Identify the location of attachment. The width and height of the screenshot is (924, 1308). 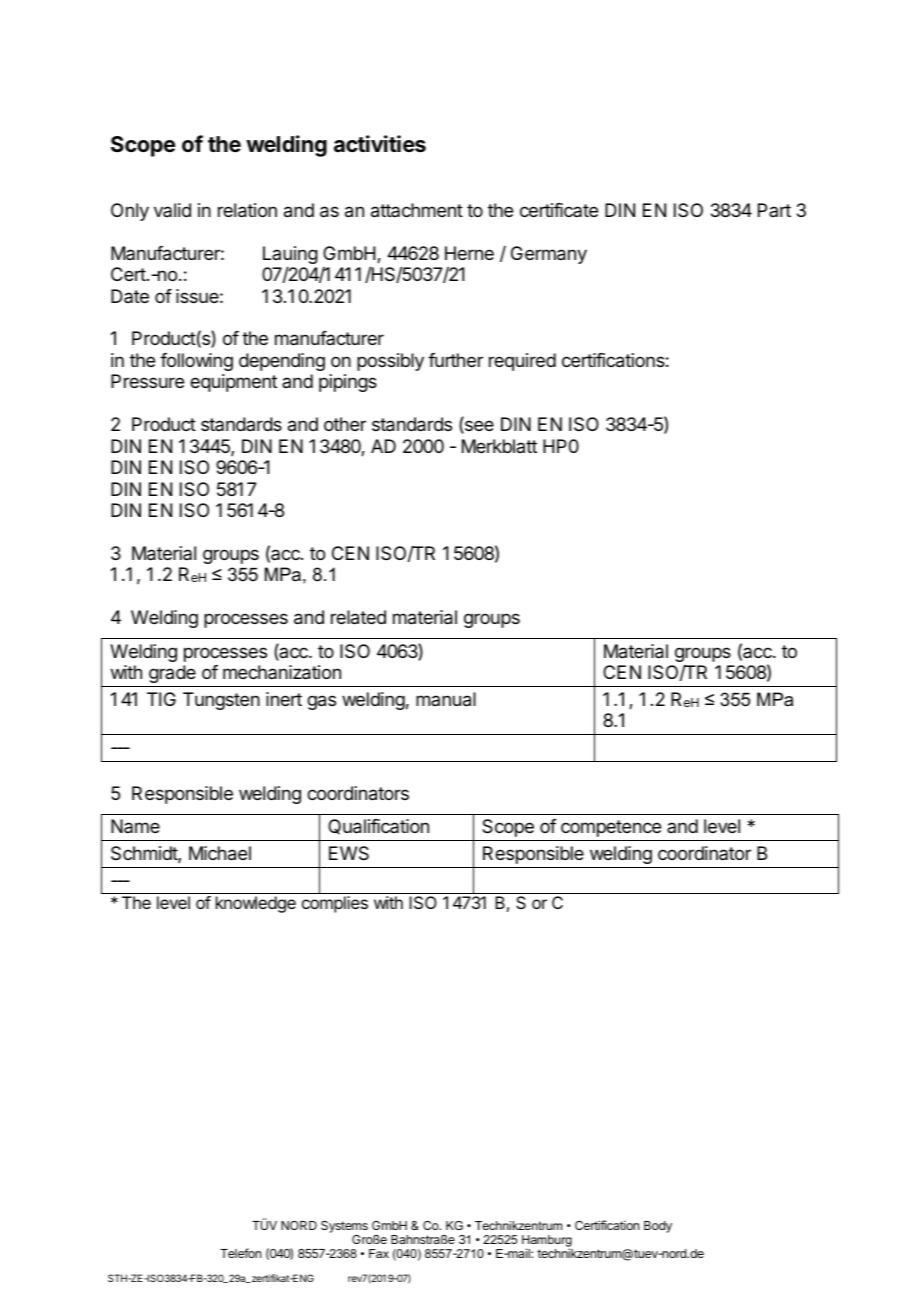
(417, 210).
